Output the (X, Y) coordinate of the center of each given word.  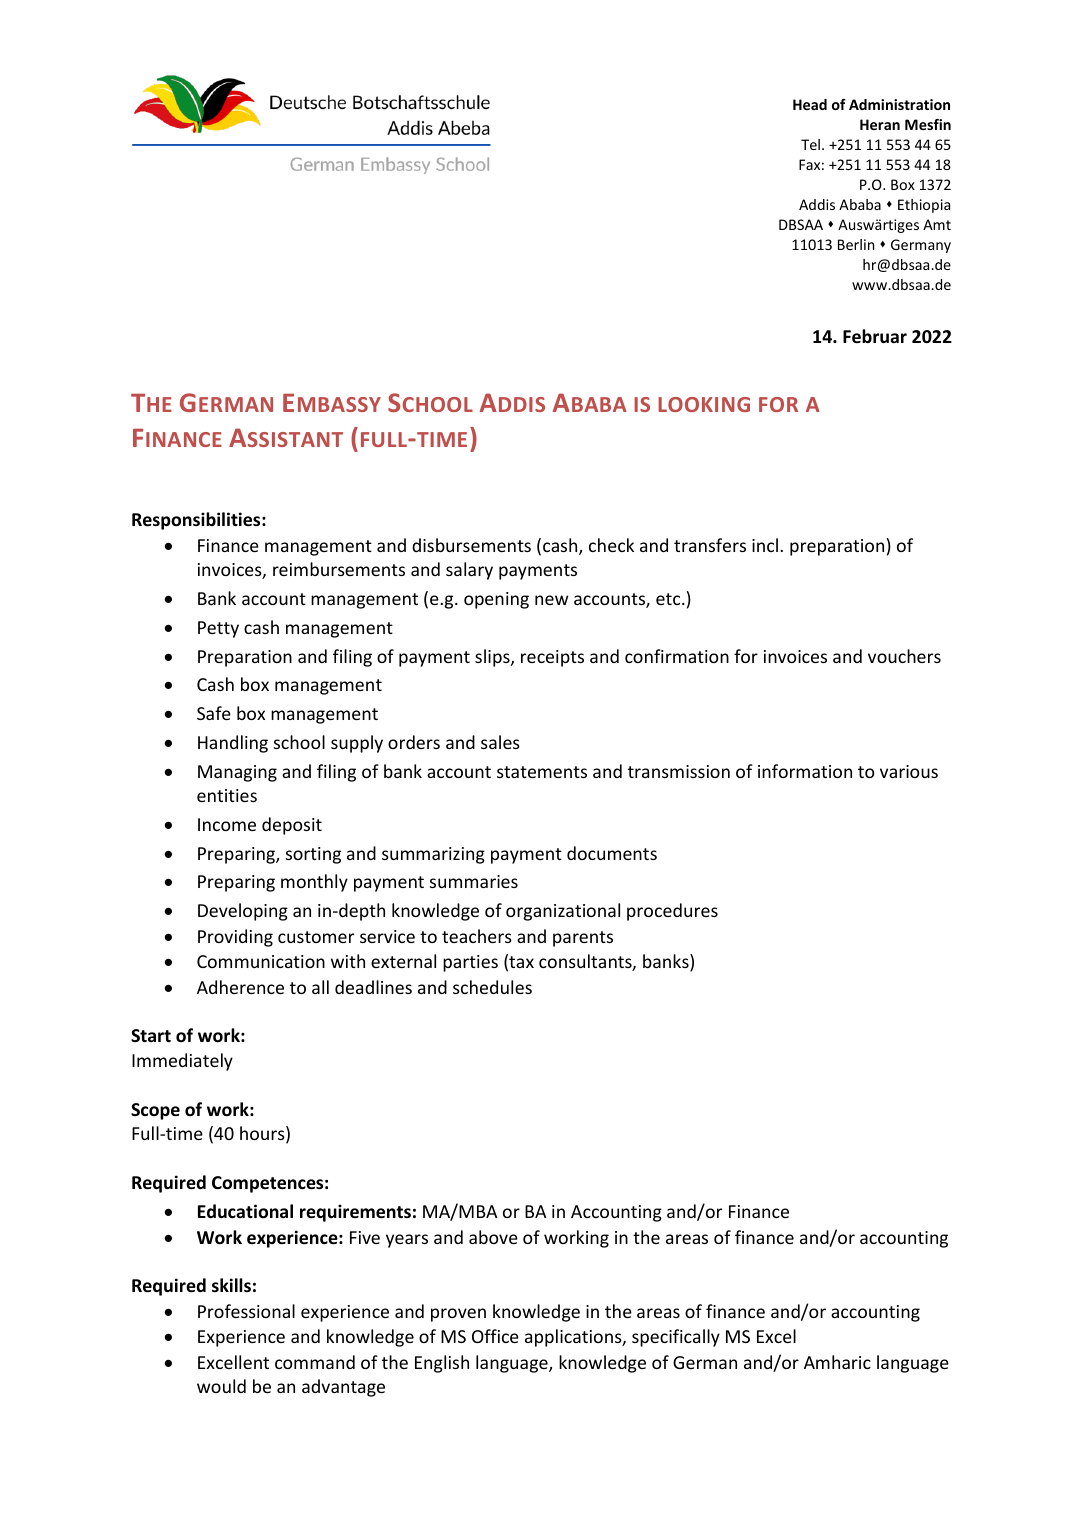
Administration (899, 104)
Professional (246, 1311)
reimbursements (339, 569)
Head (810, 104)
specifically (676, 1338)
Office (495, 1336)
